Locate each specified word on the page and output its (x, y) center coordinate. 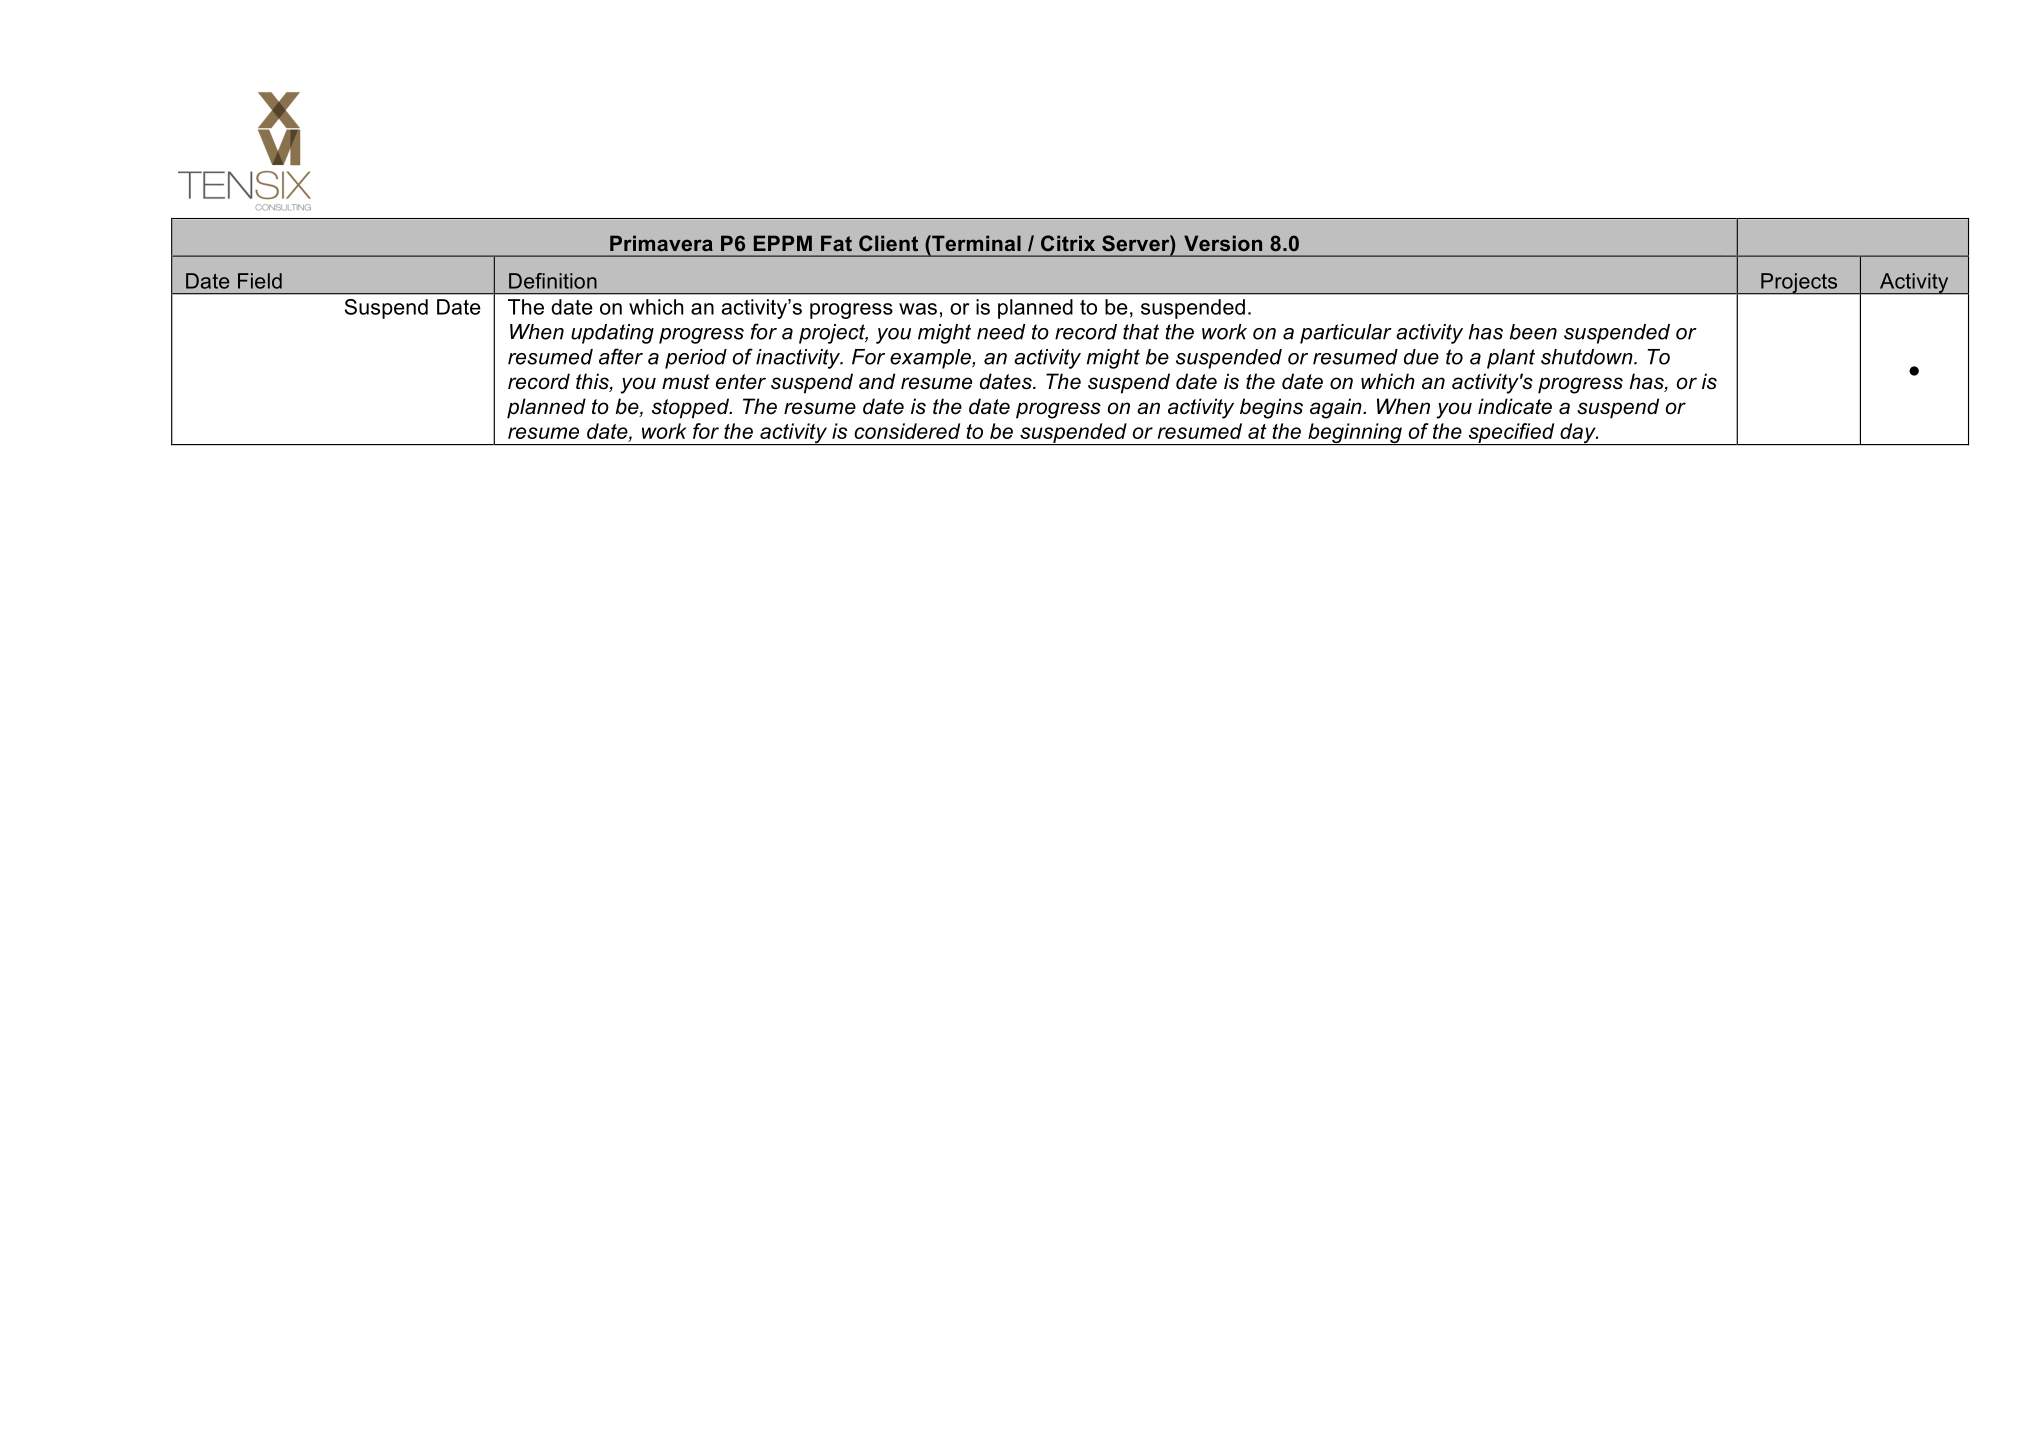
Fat (836, 243)
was (918, 309)
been (1533, 332)
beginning (1355, 434)
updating (612, 334)
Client (888, 243)
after (621, 356)
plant (1511, 359)
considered (907, 431)
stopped (691, 408)
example (931, 359)
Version (1223, 243)
